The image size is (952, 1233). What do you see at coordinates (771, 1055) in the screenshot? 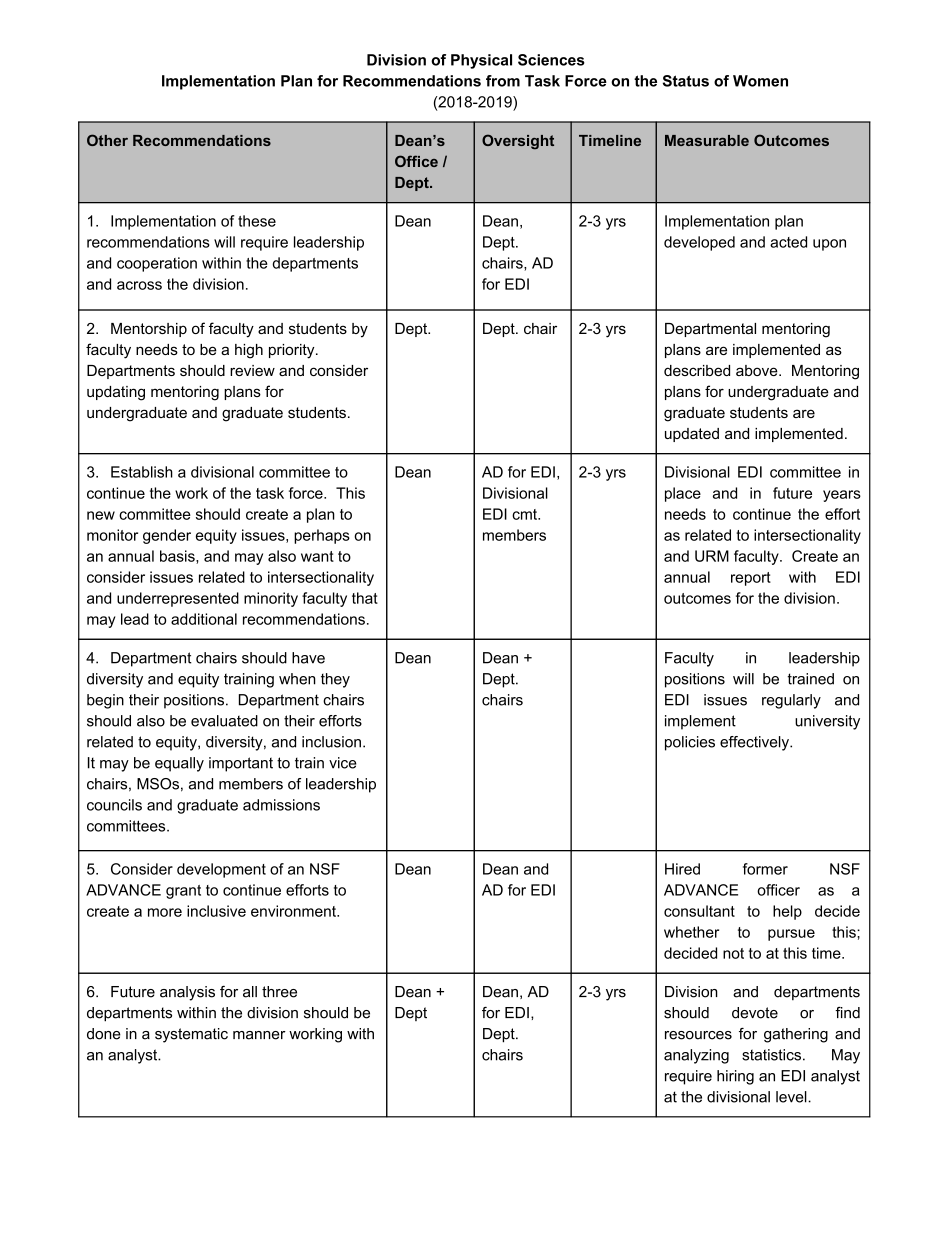
I see `statistics` at bounding box center [771, 1055].
